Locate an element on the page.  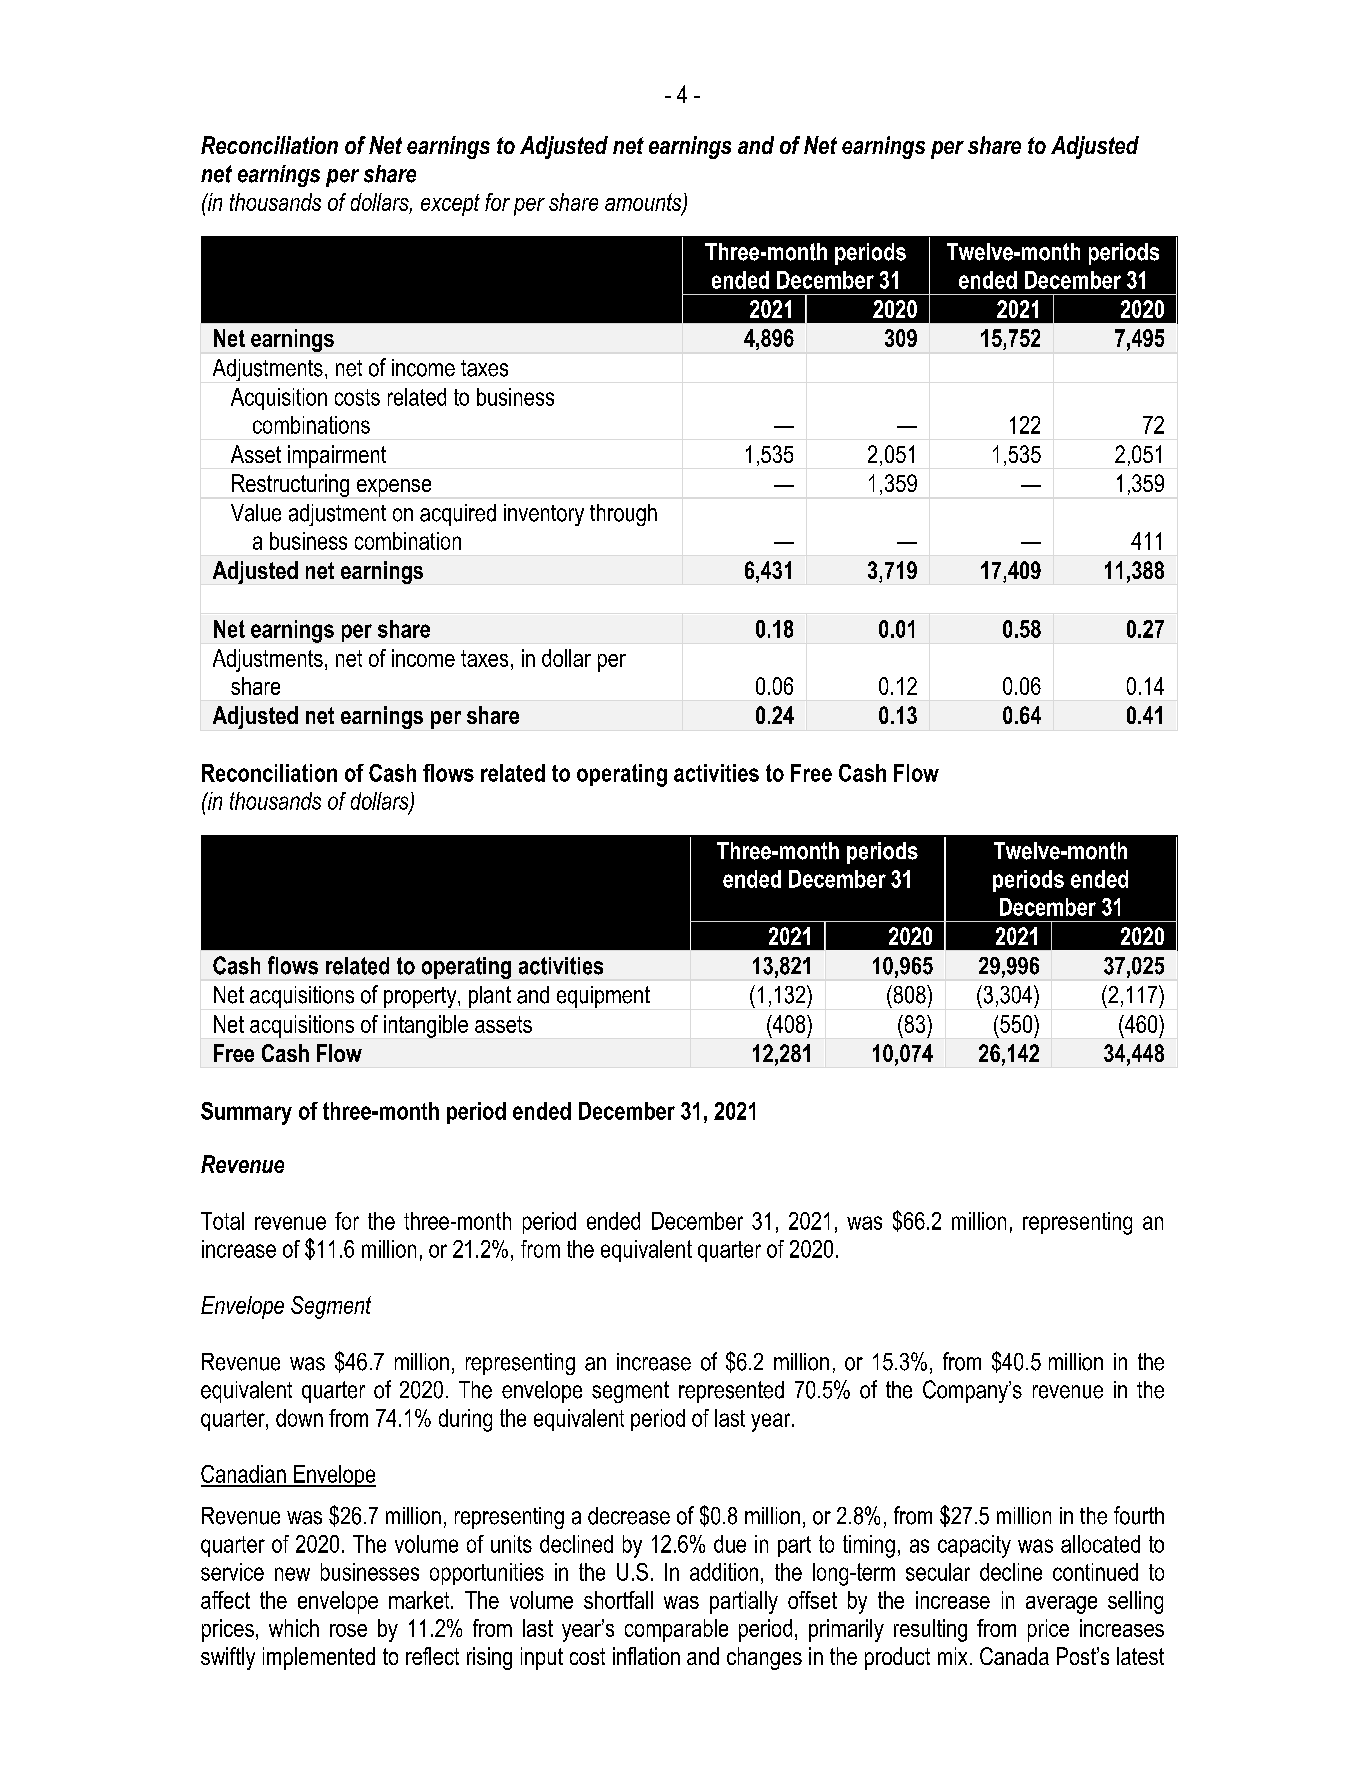
Value is located at coordinates (256, 513).
